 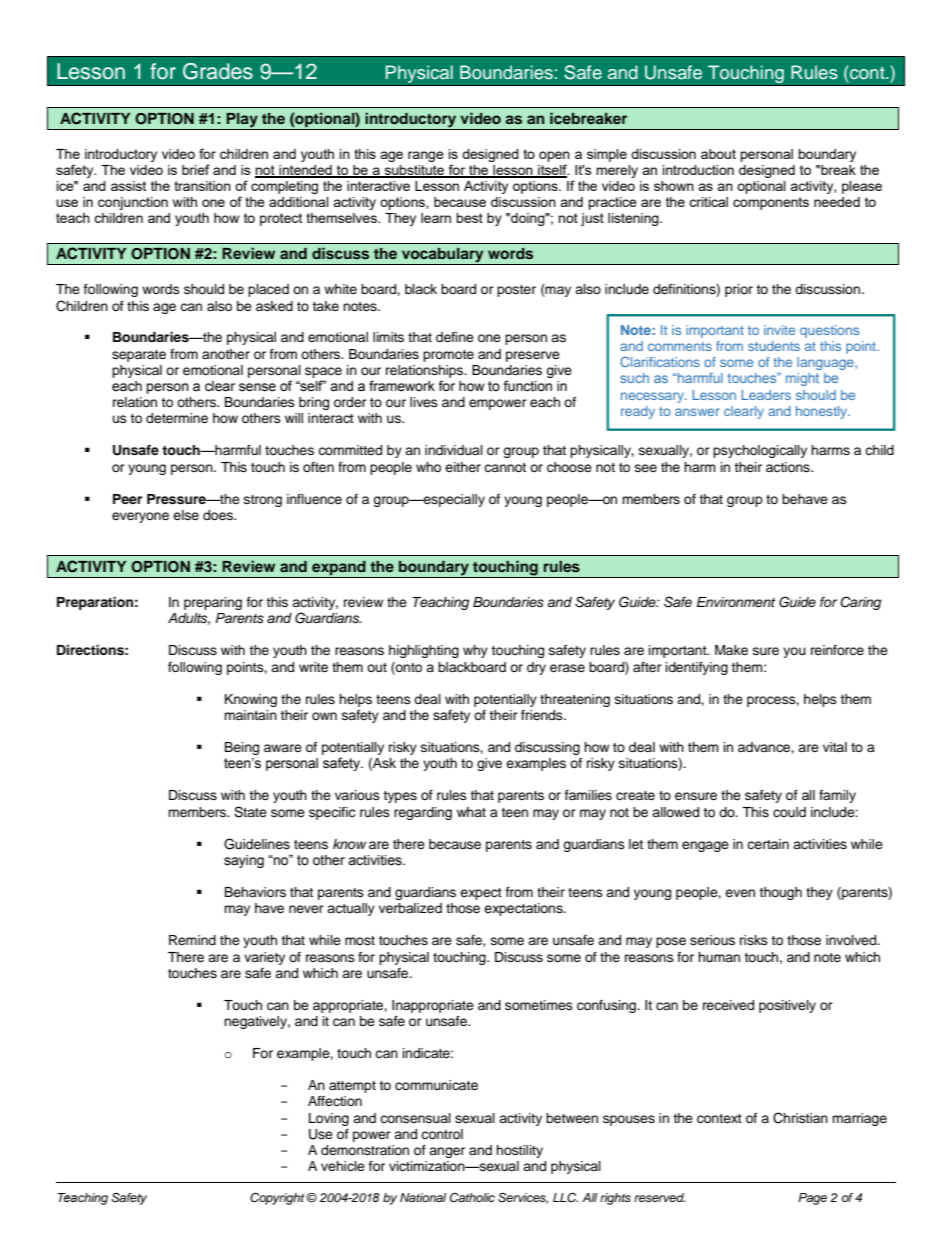 What do you see at coordinates (789, 467) in the screenshot?
I see `actions` at bounding box center [789, 467].
